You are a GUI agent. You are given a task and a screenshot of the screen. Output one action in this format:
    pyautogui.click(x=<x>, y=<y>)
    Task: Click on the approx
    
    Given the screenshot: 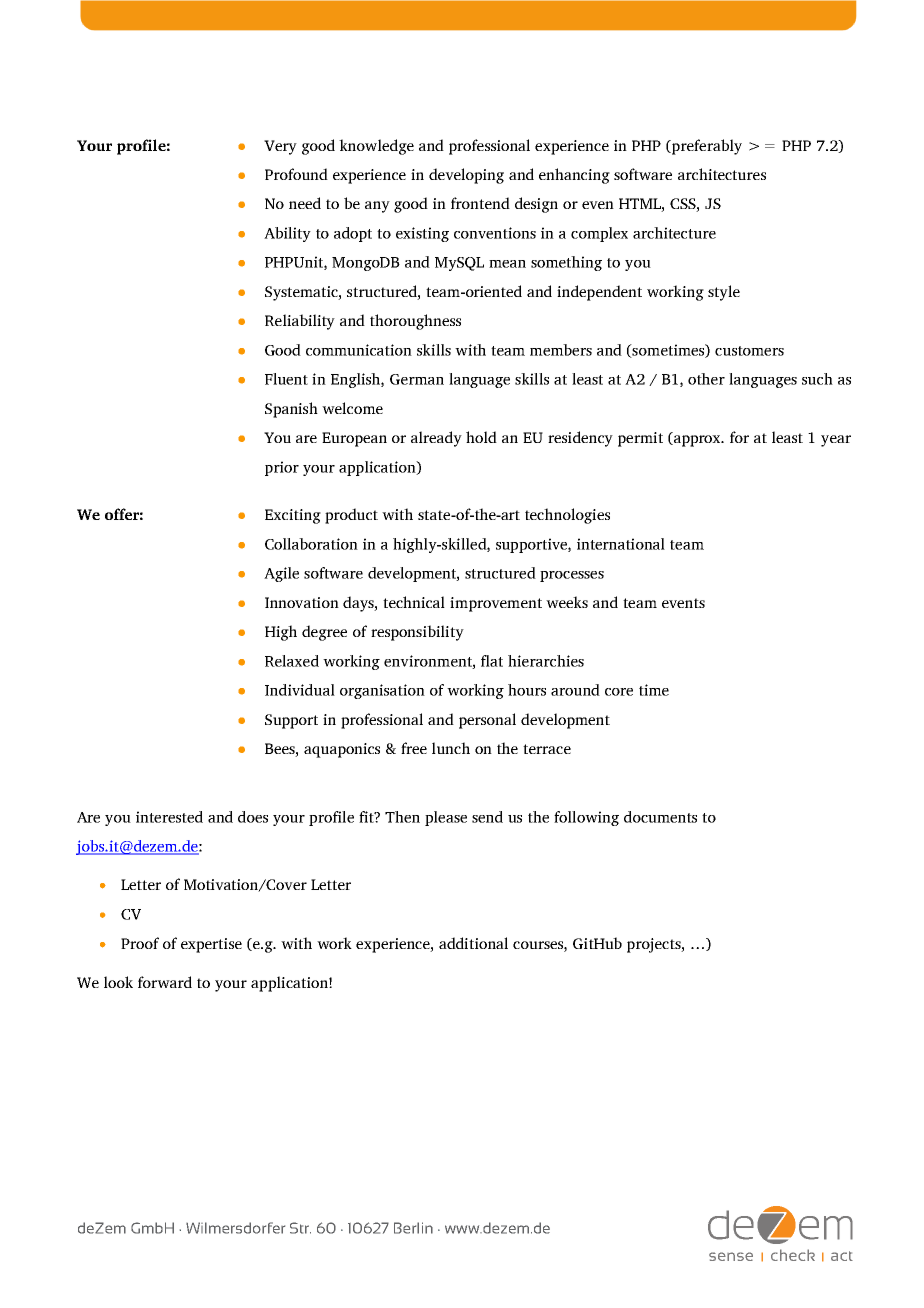 What is the action you would take?
    pyautogui.click(x=697, y=441)
